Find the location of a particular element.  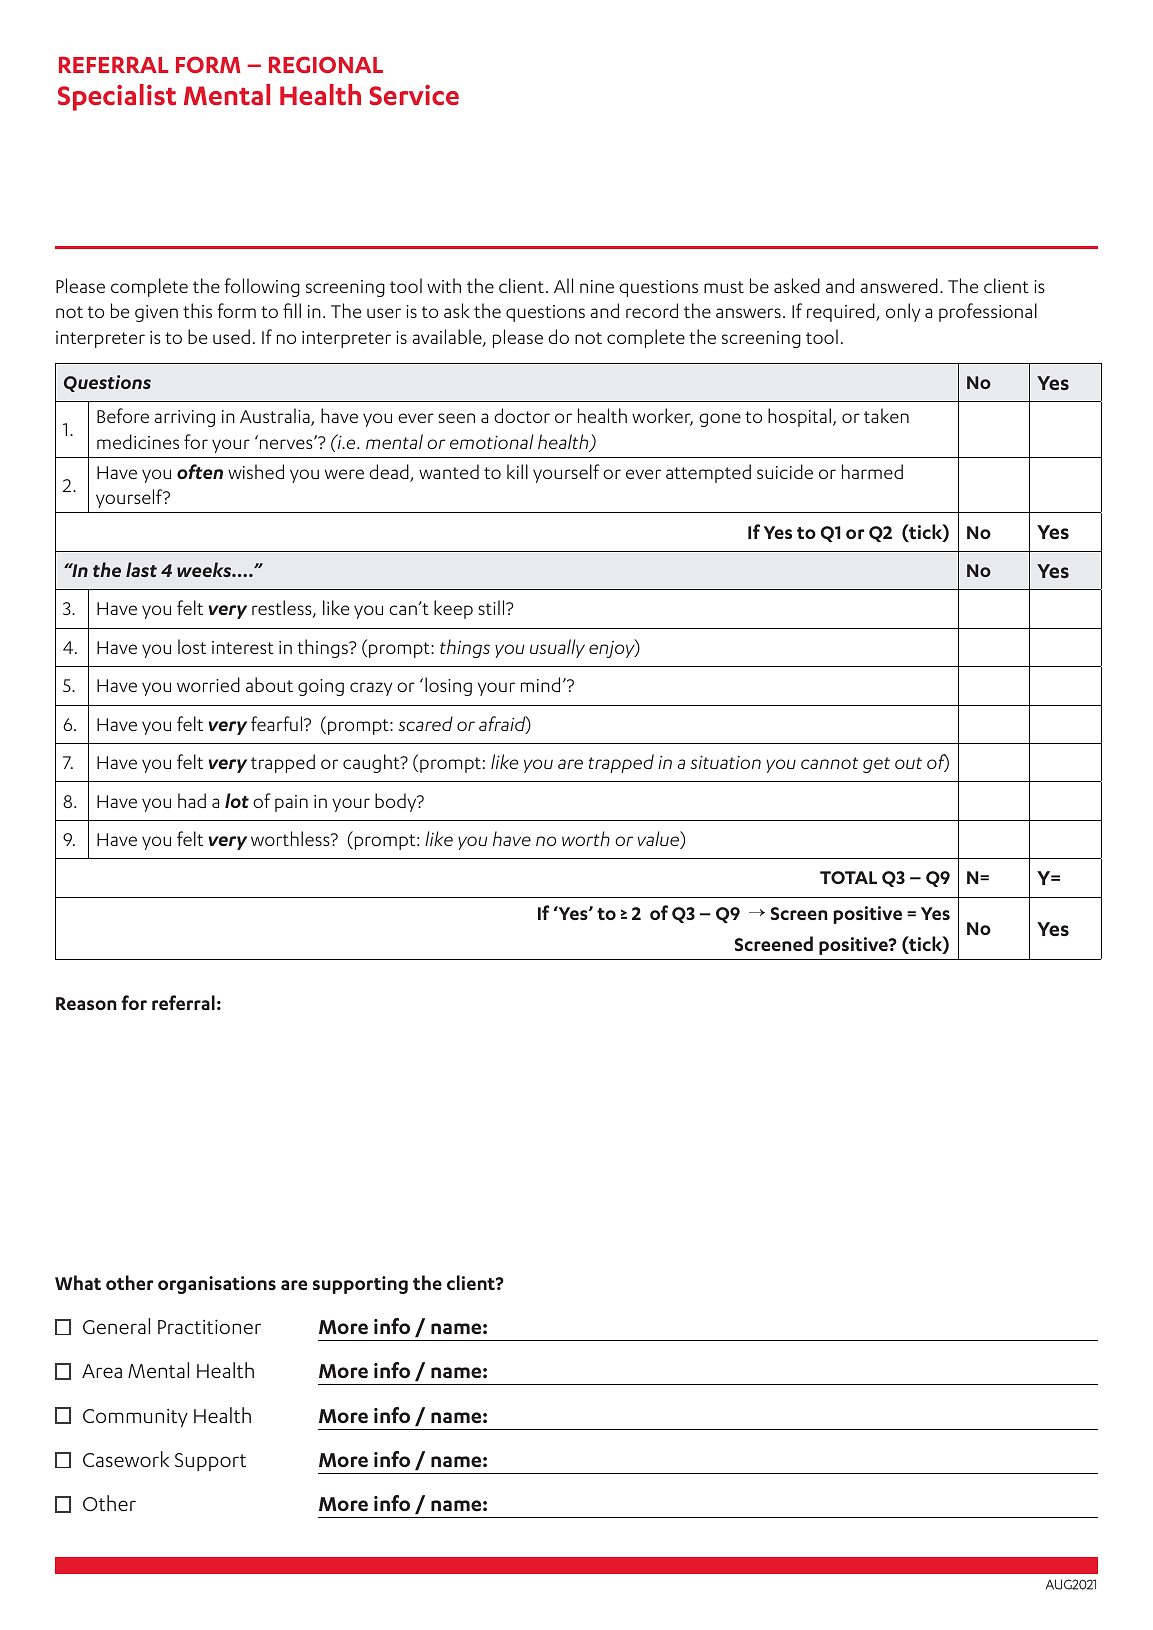

arriving is located at coordinates (184, 418).
